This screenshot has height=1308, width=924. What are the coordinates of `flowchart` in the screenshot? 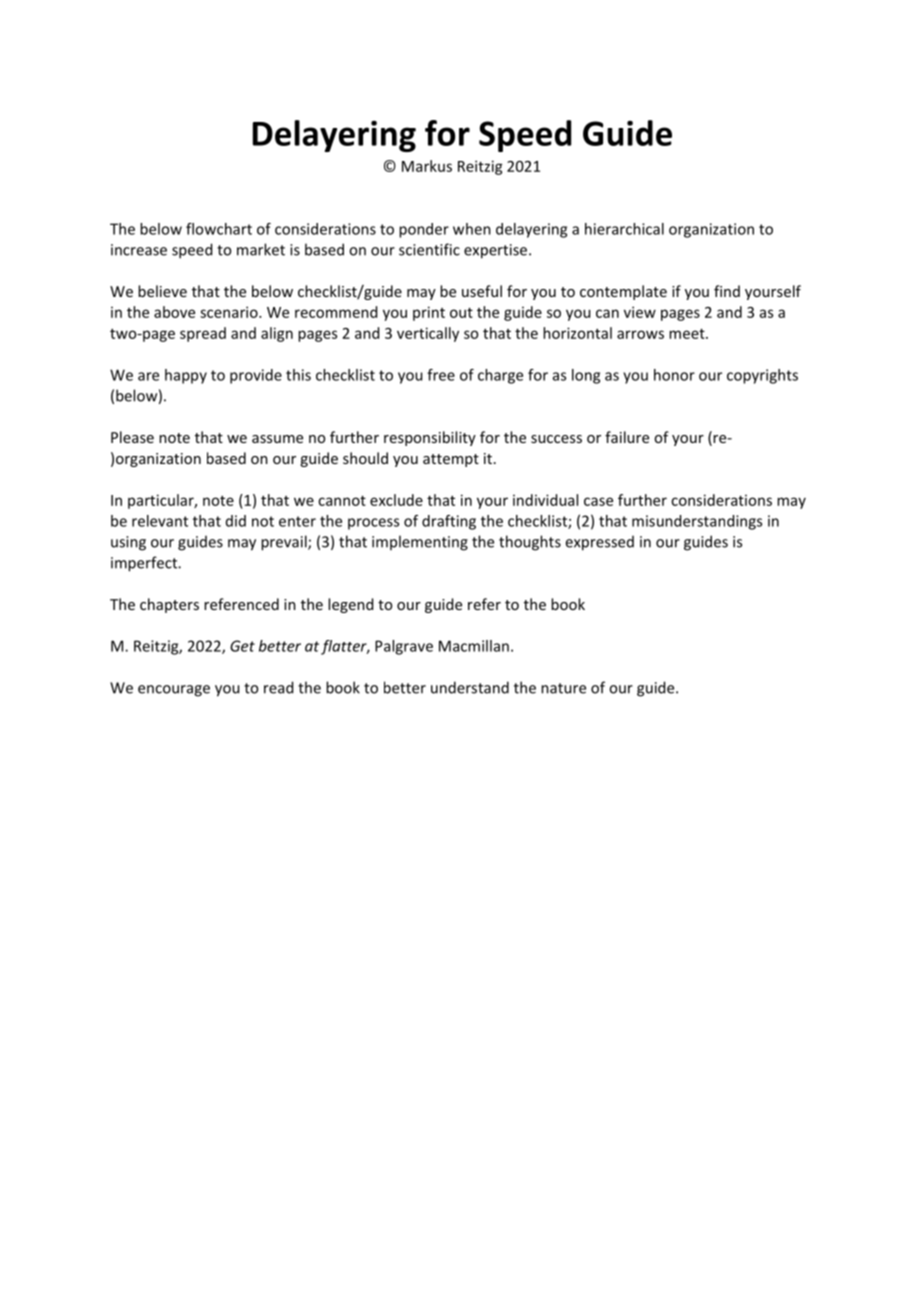 It's located at (219, 229).
